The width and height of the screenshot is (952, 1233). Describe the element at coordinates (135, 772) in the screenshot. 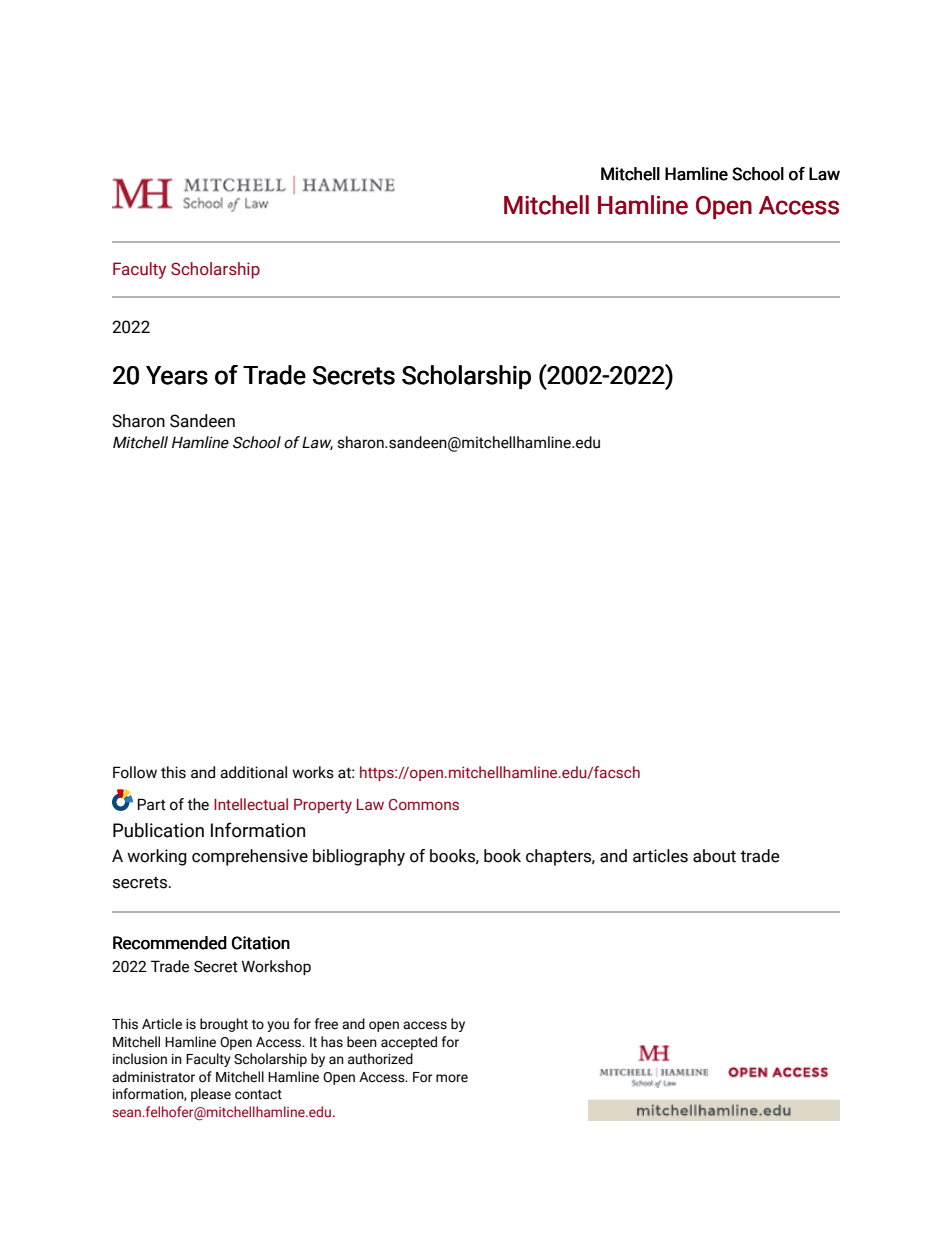

I see `Follow` at that location.
